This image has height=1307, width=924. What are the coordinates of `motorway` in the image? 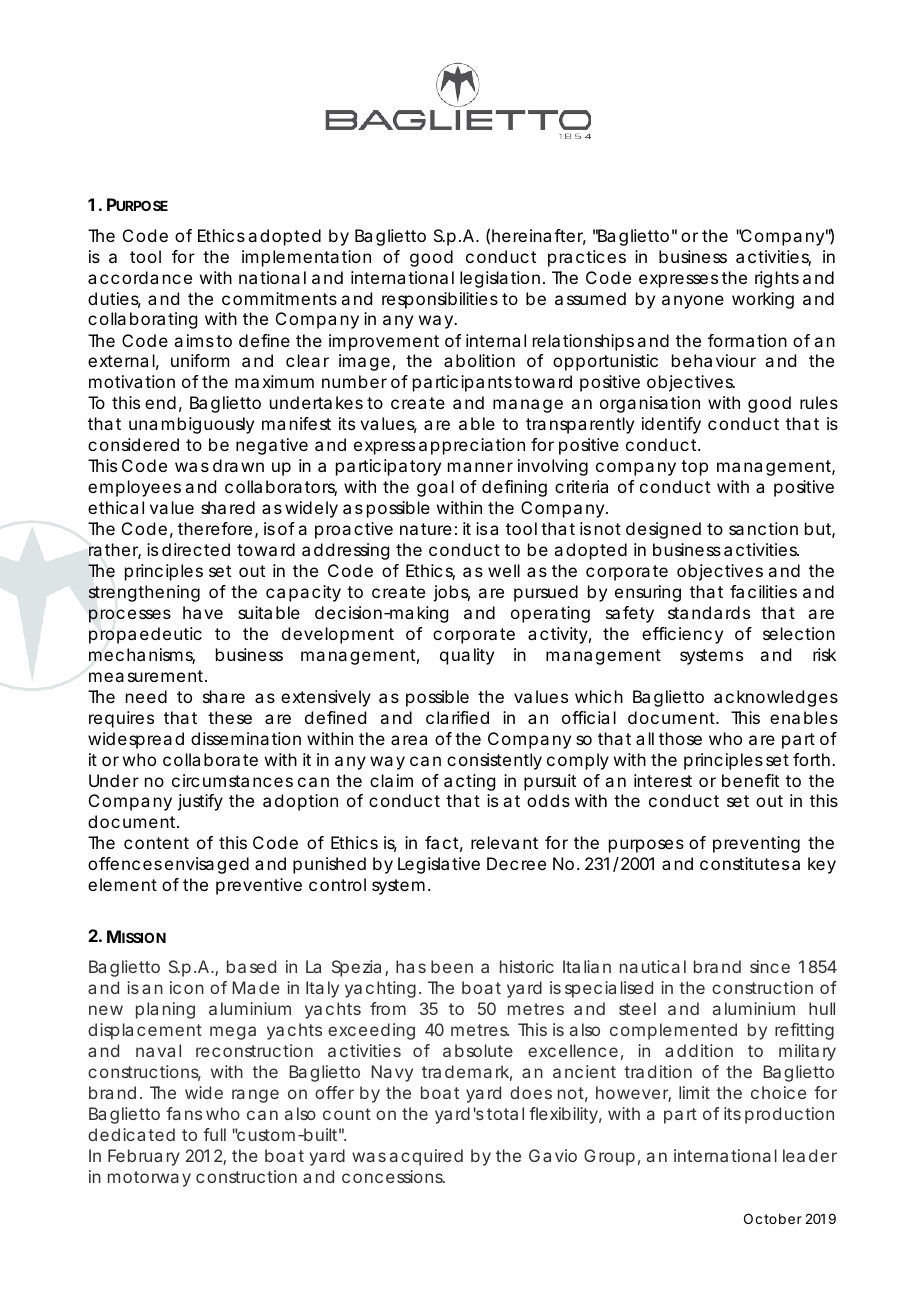 It's located at (149, 1179).
